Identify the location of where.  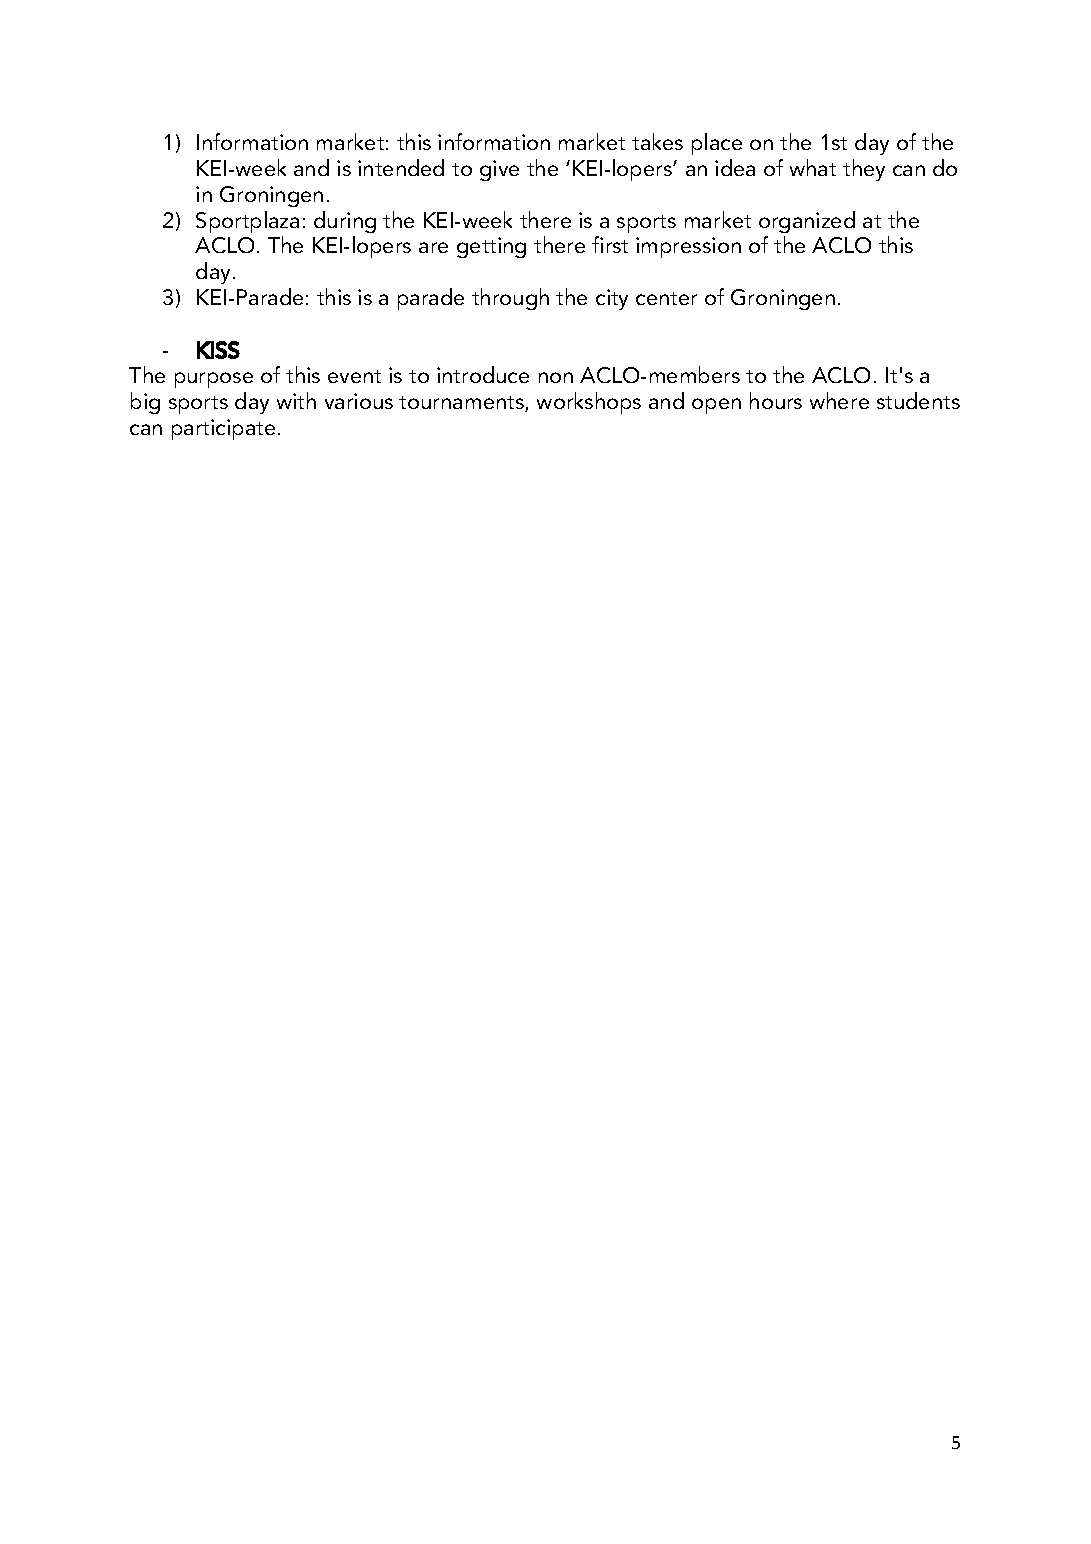
(839, 400).
